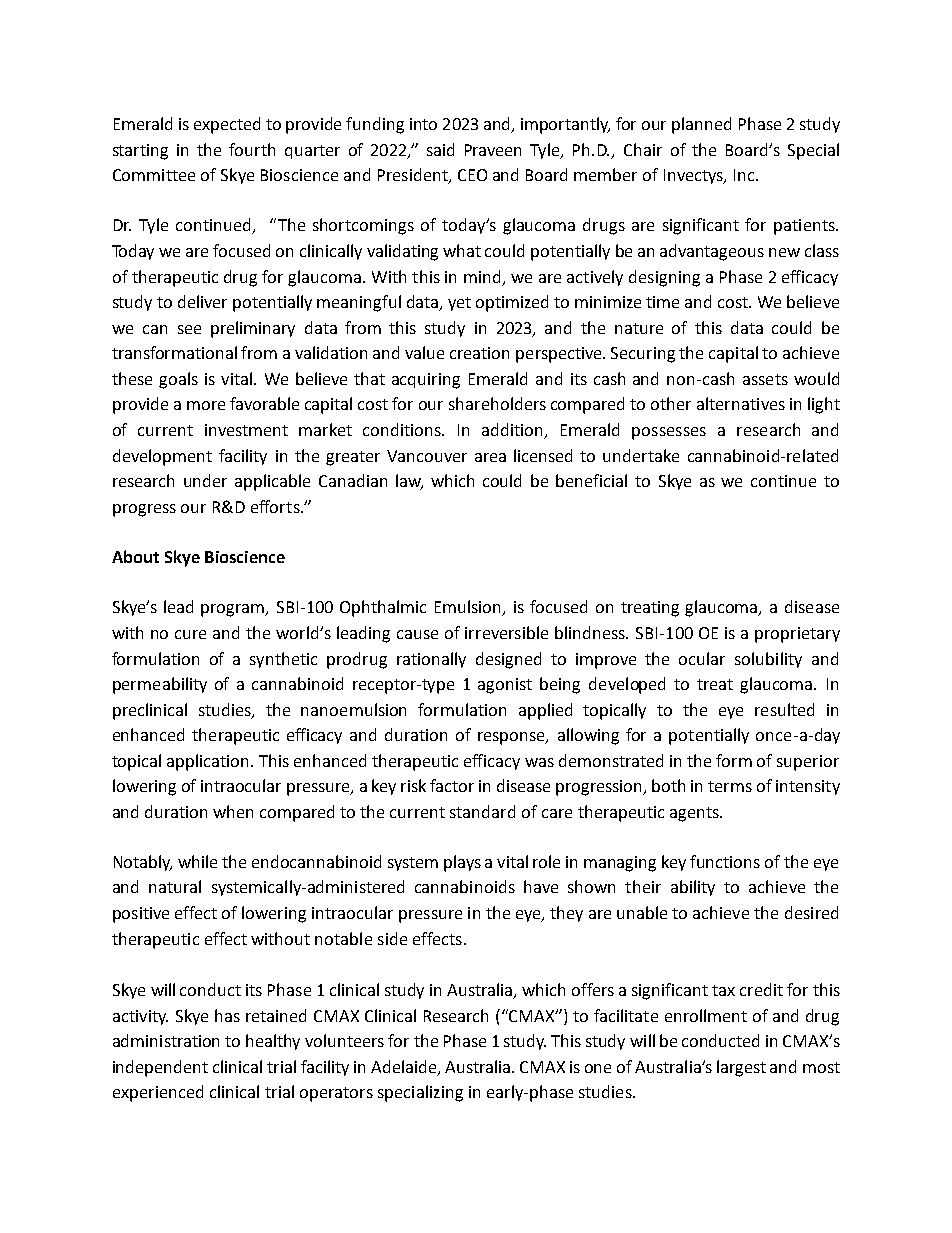 The image size is (952, 1233). I want to click on fourth, so click(252, 149).
